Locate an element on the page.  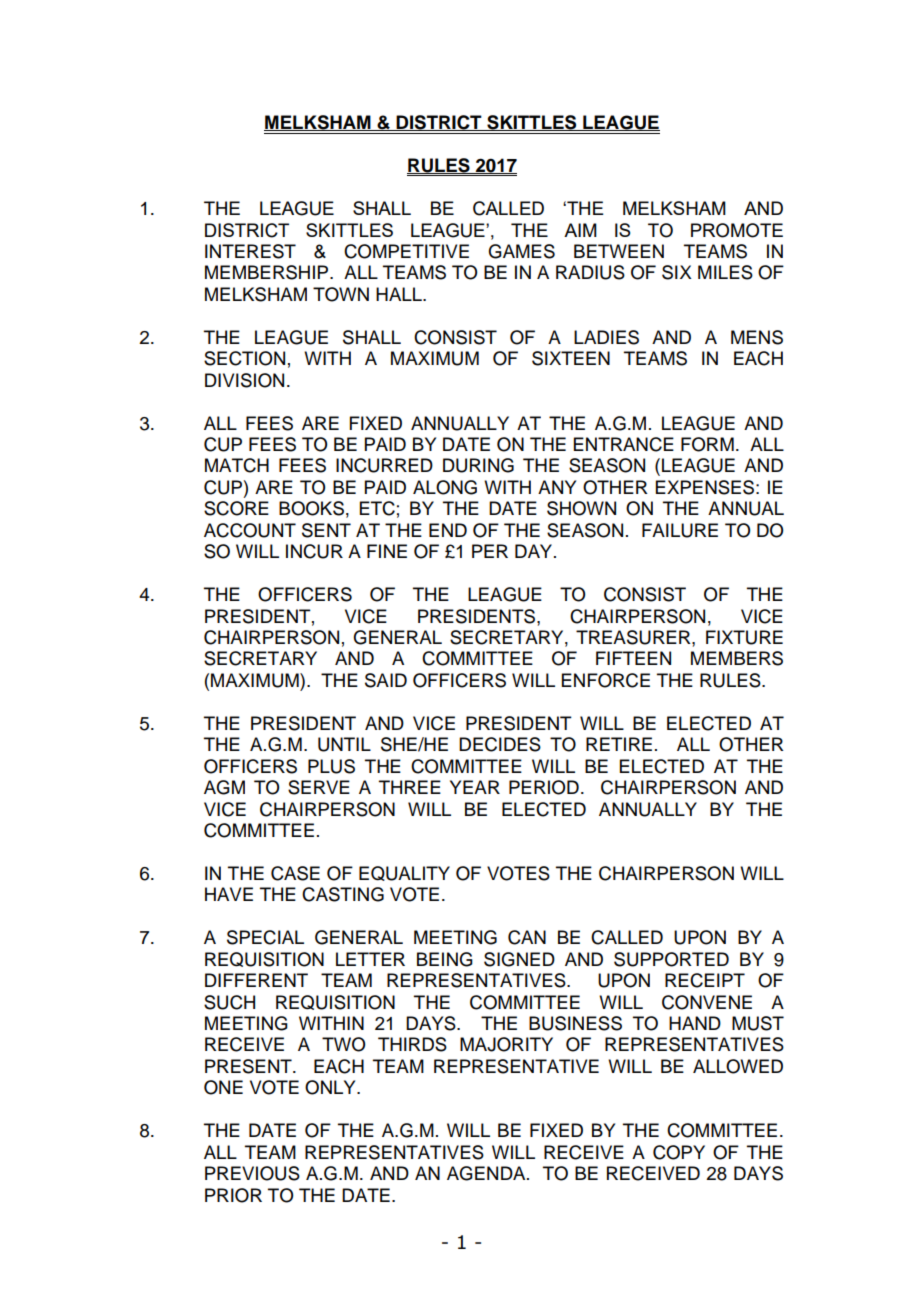
SUPPORTED is located at coordinates (671, 959).
